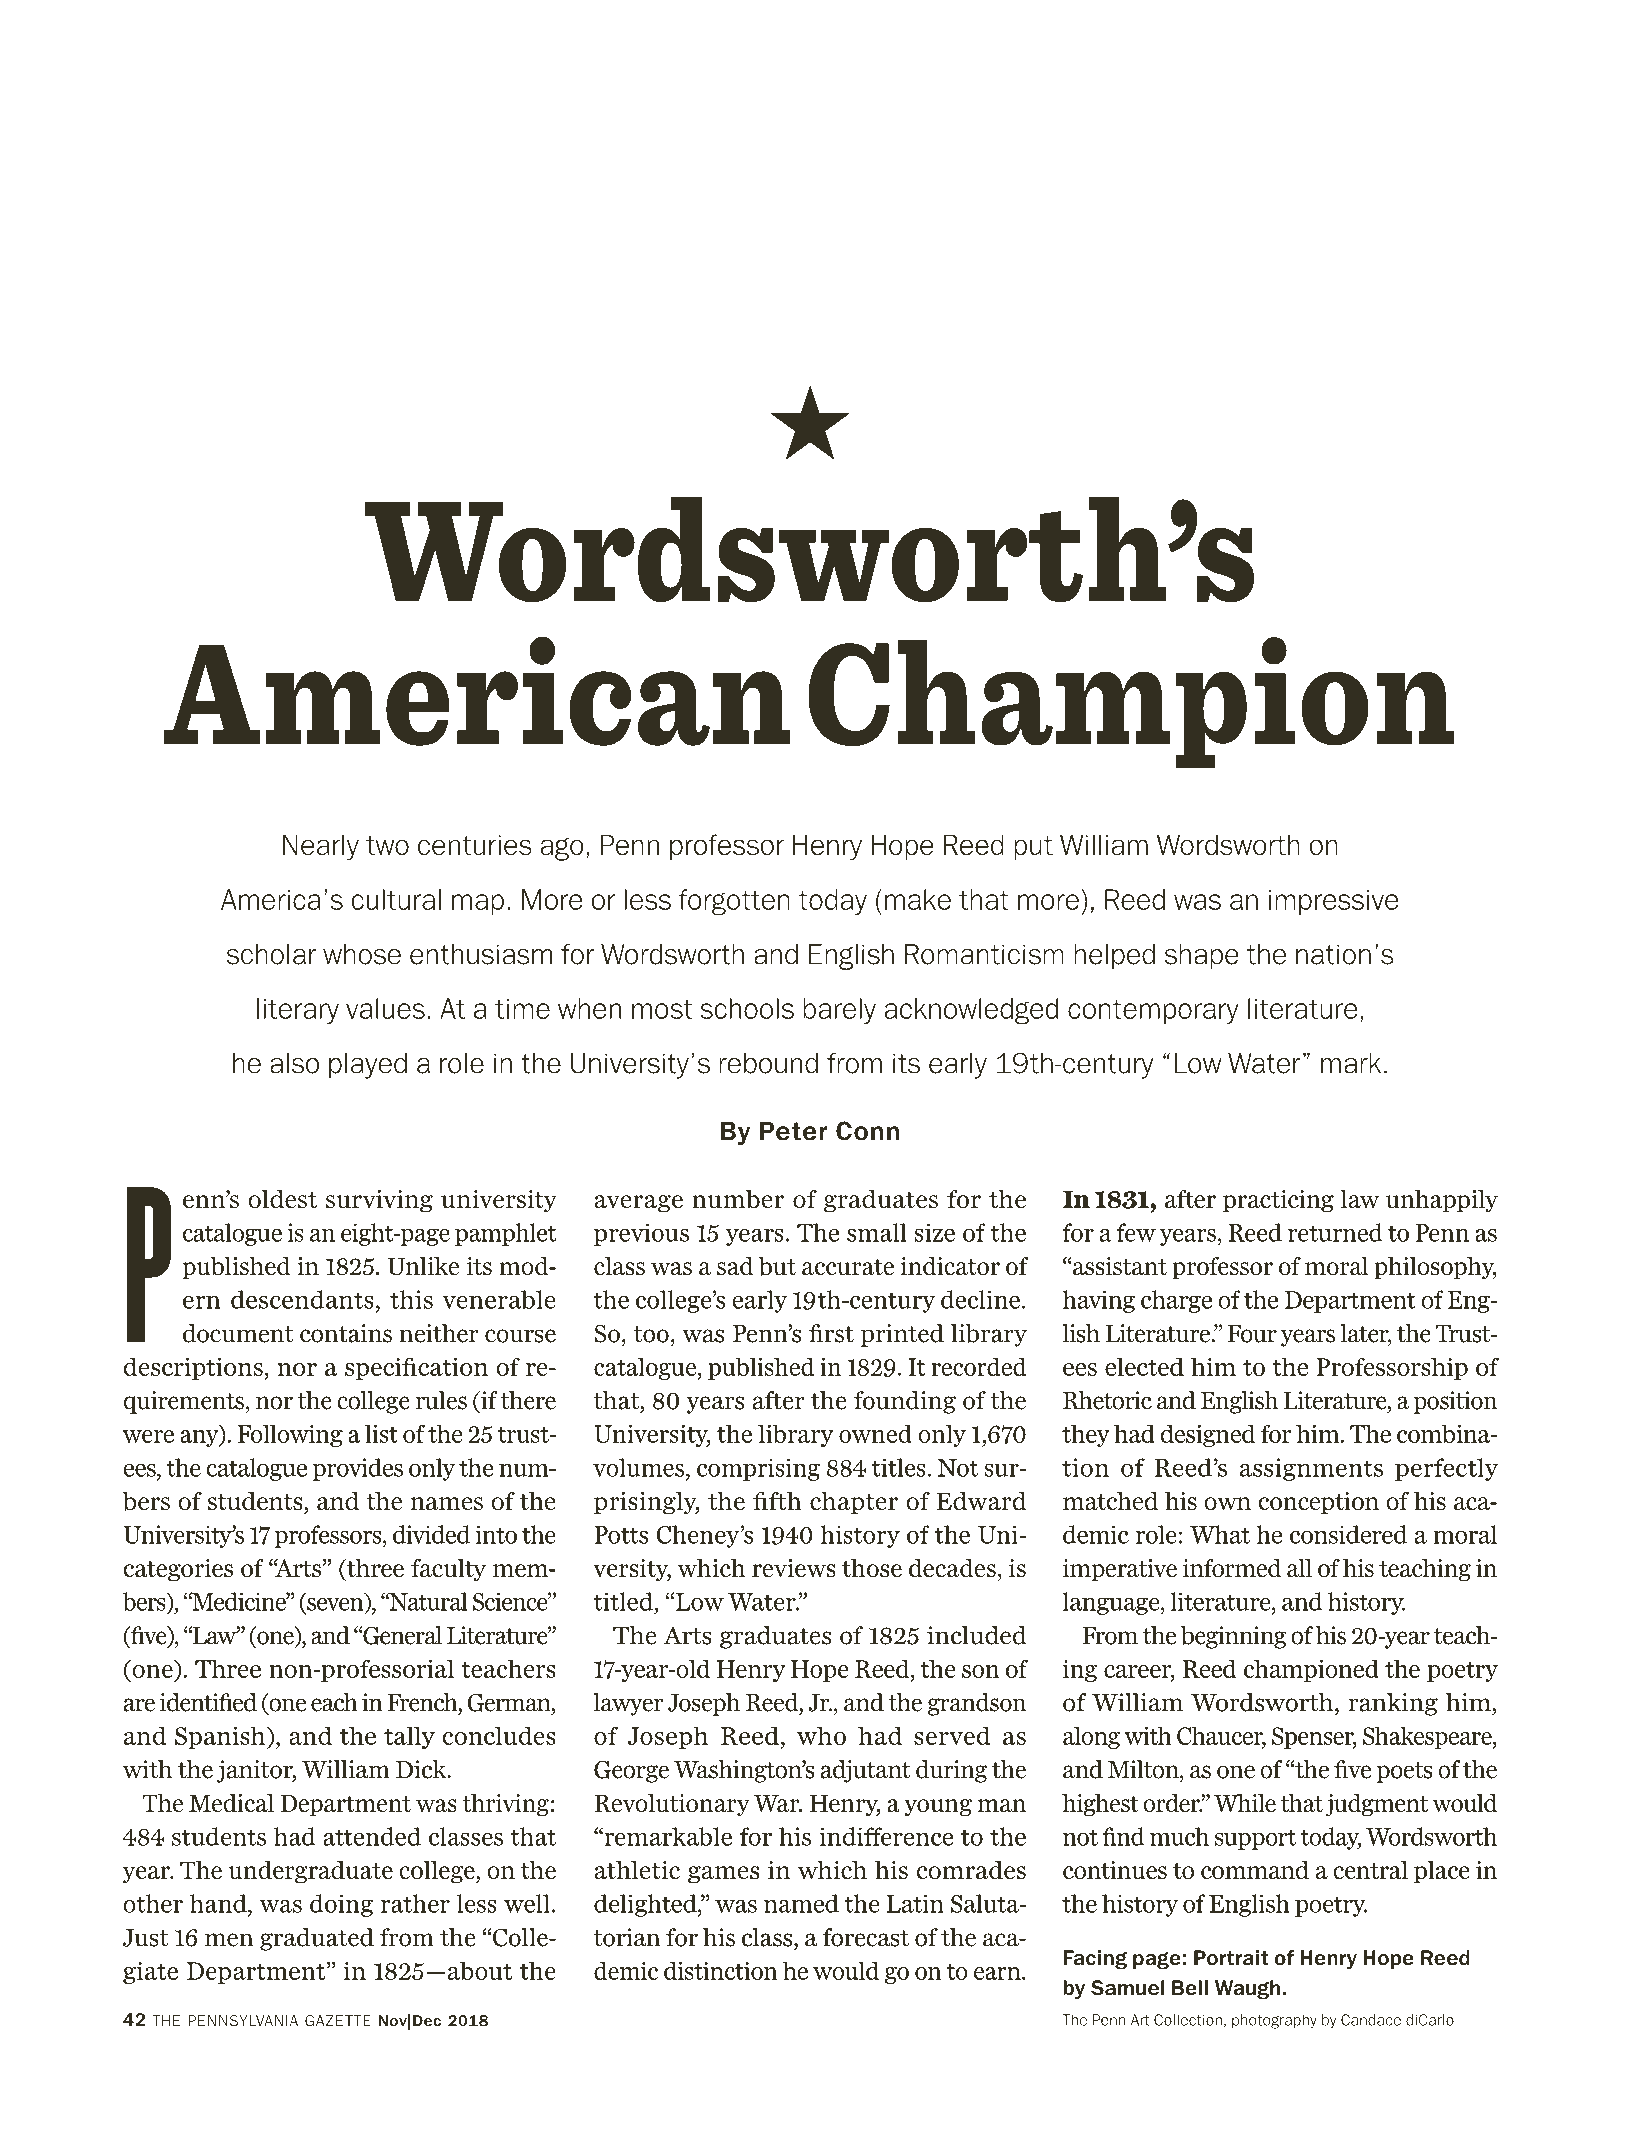 This document has height=2136, width=1645. Describe the element at coordinates (794, 1131) in the document. I see `Peter` at that location.
